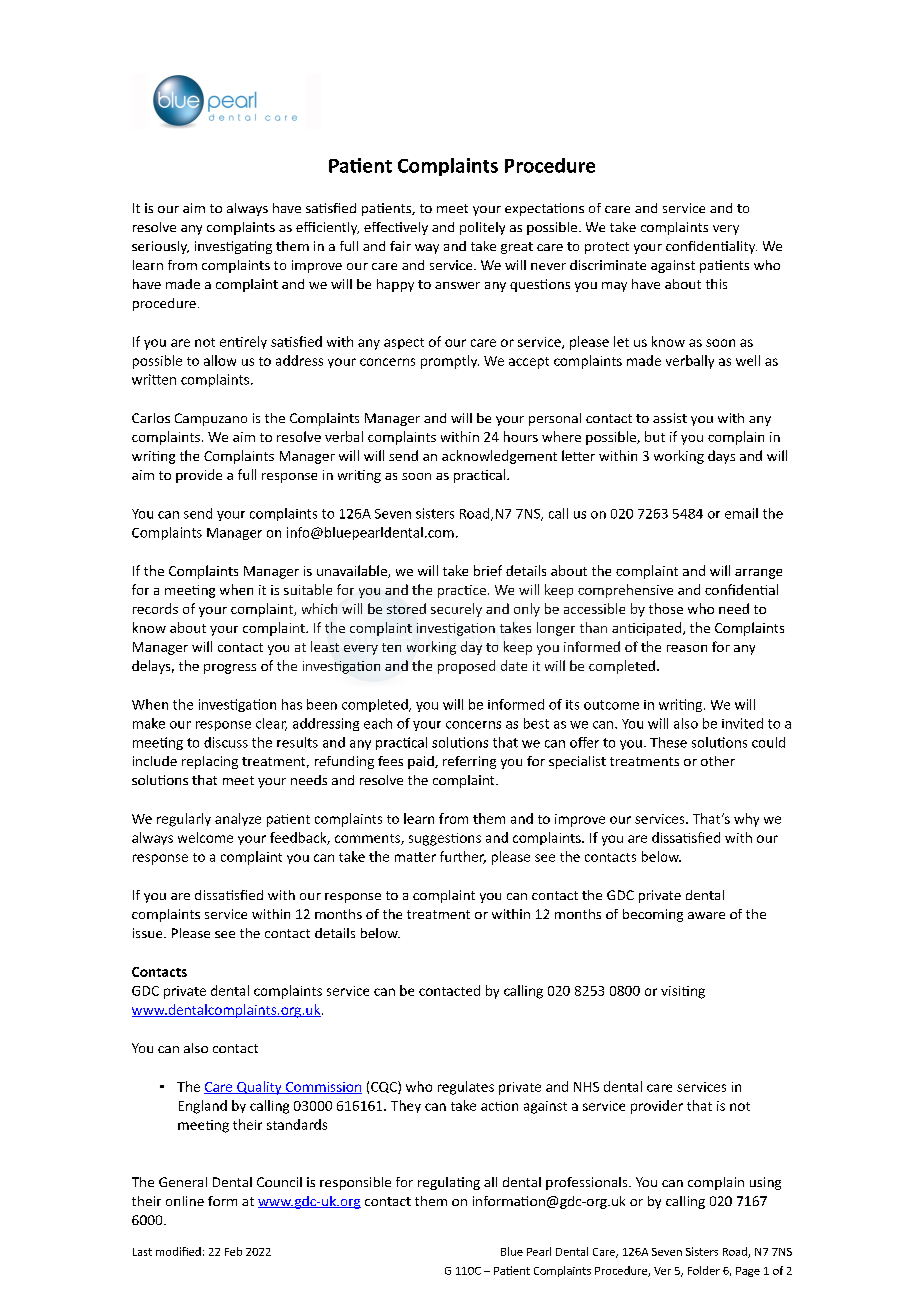  Describe the element at coordinates (233, 1251) in the page. I see `Feb` at that location.
